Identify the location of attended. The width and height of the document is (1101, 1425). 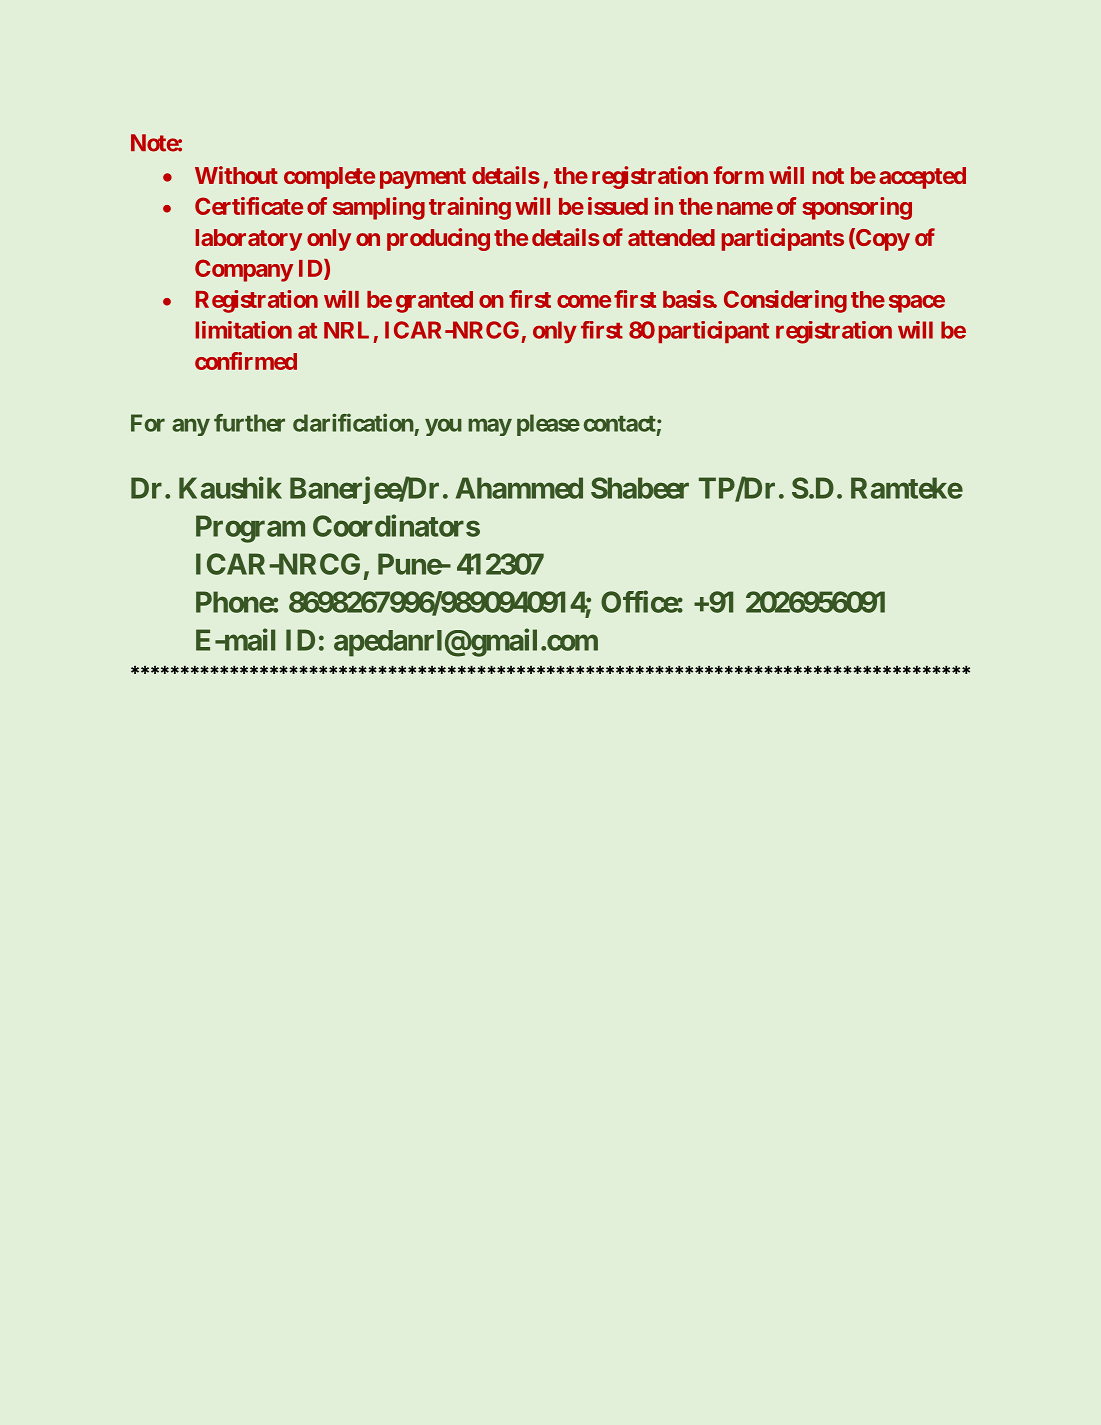
(671, 237).
